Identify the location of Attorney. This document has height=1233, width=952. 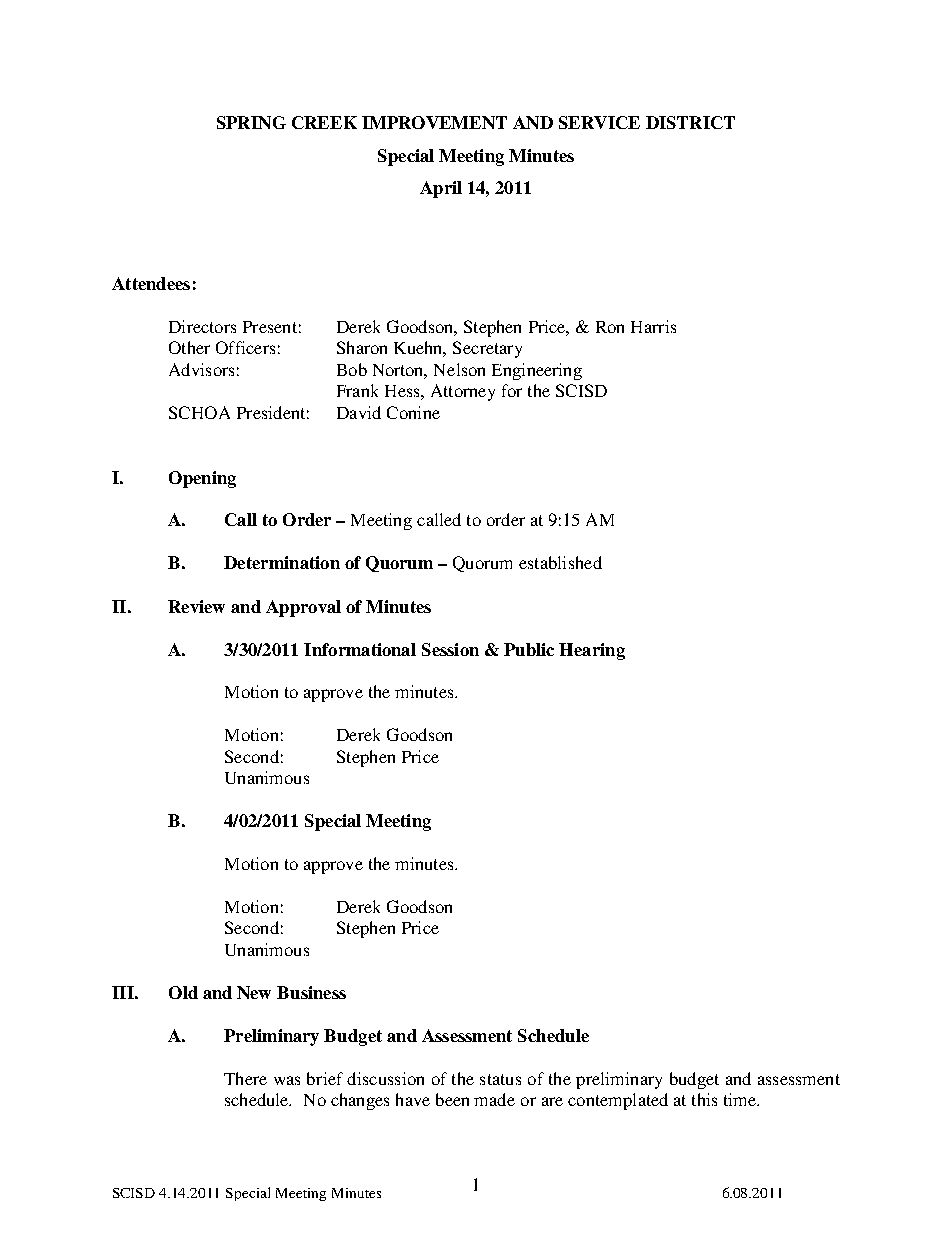
(463, 392).
